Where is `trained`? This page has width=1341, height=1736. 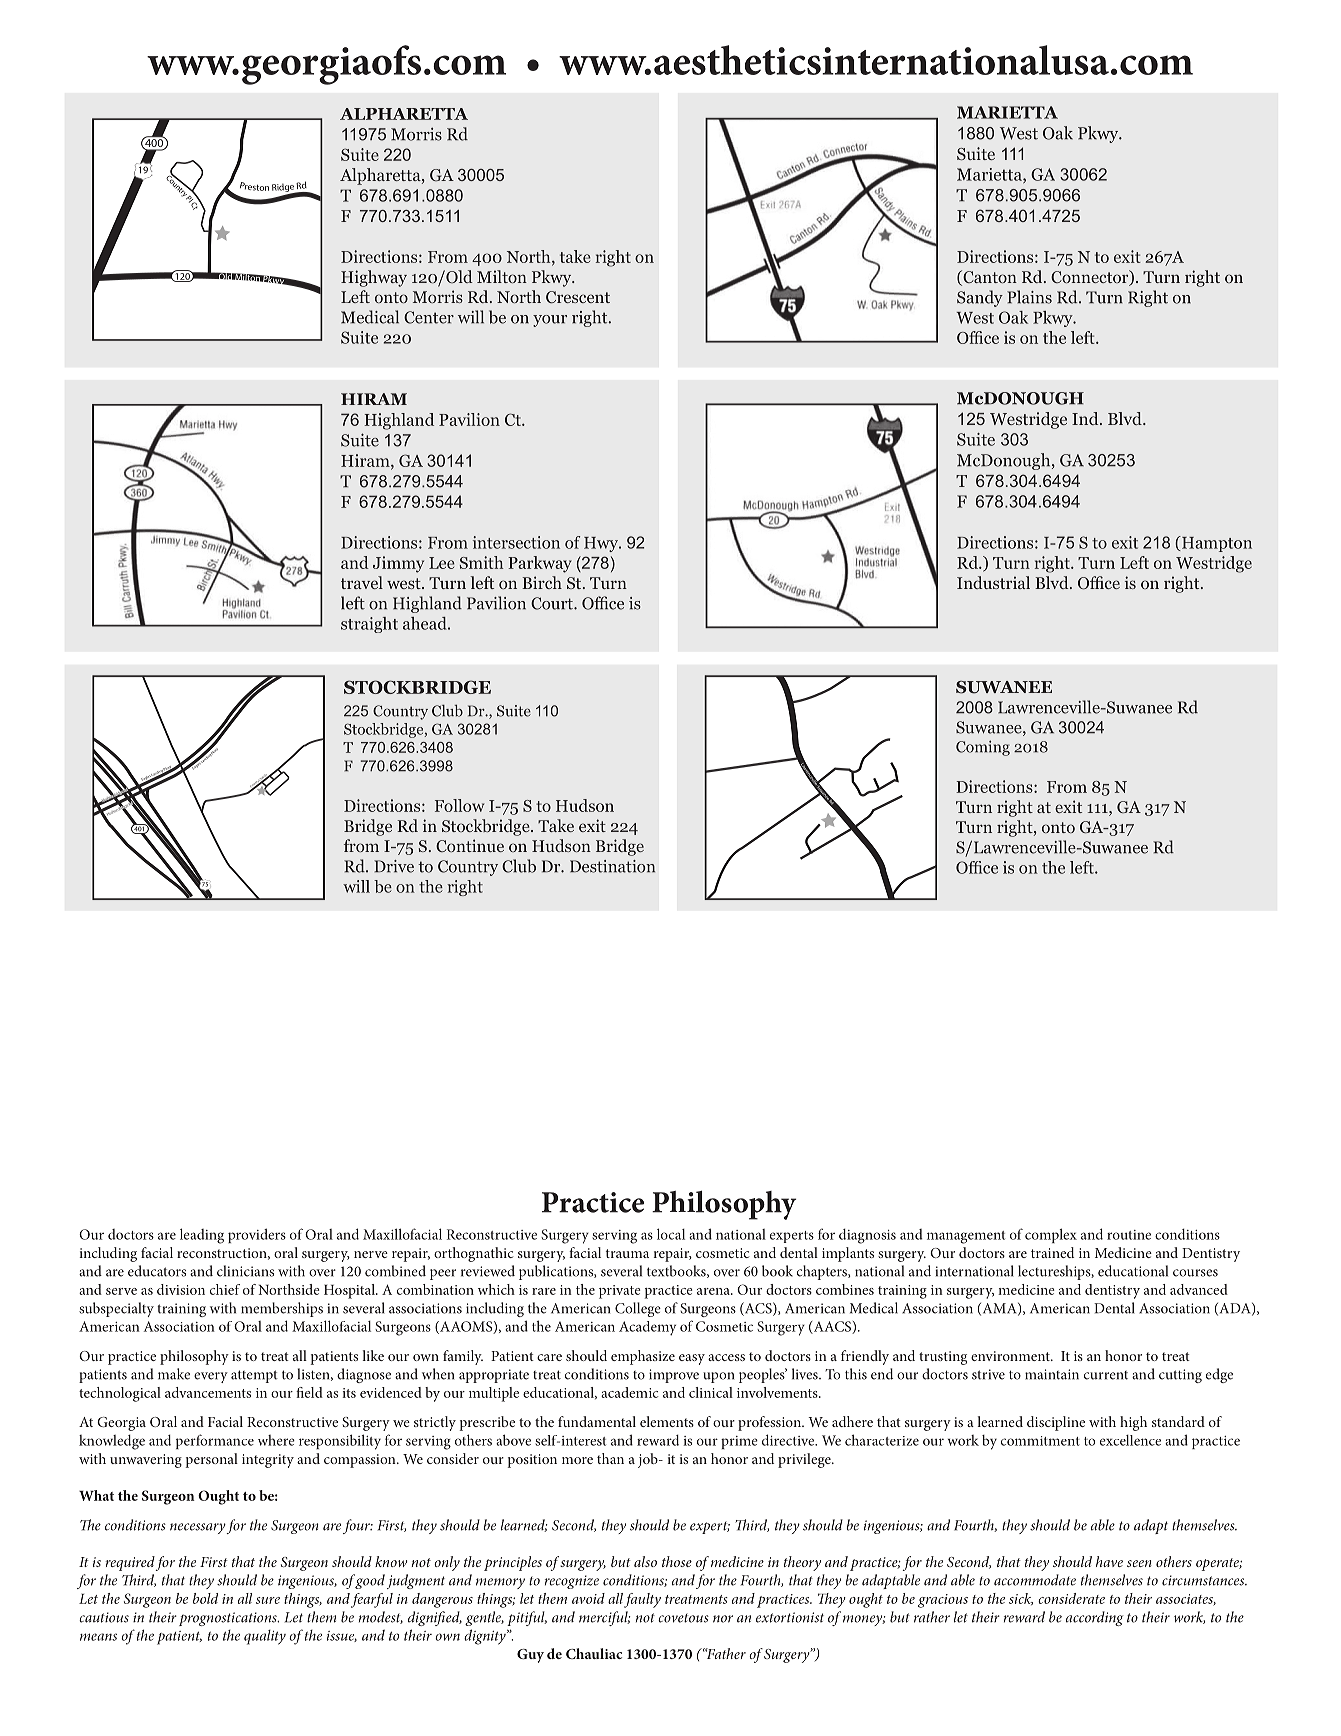
trained is located at coordinates (1052, 1252).
